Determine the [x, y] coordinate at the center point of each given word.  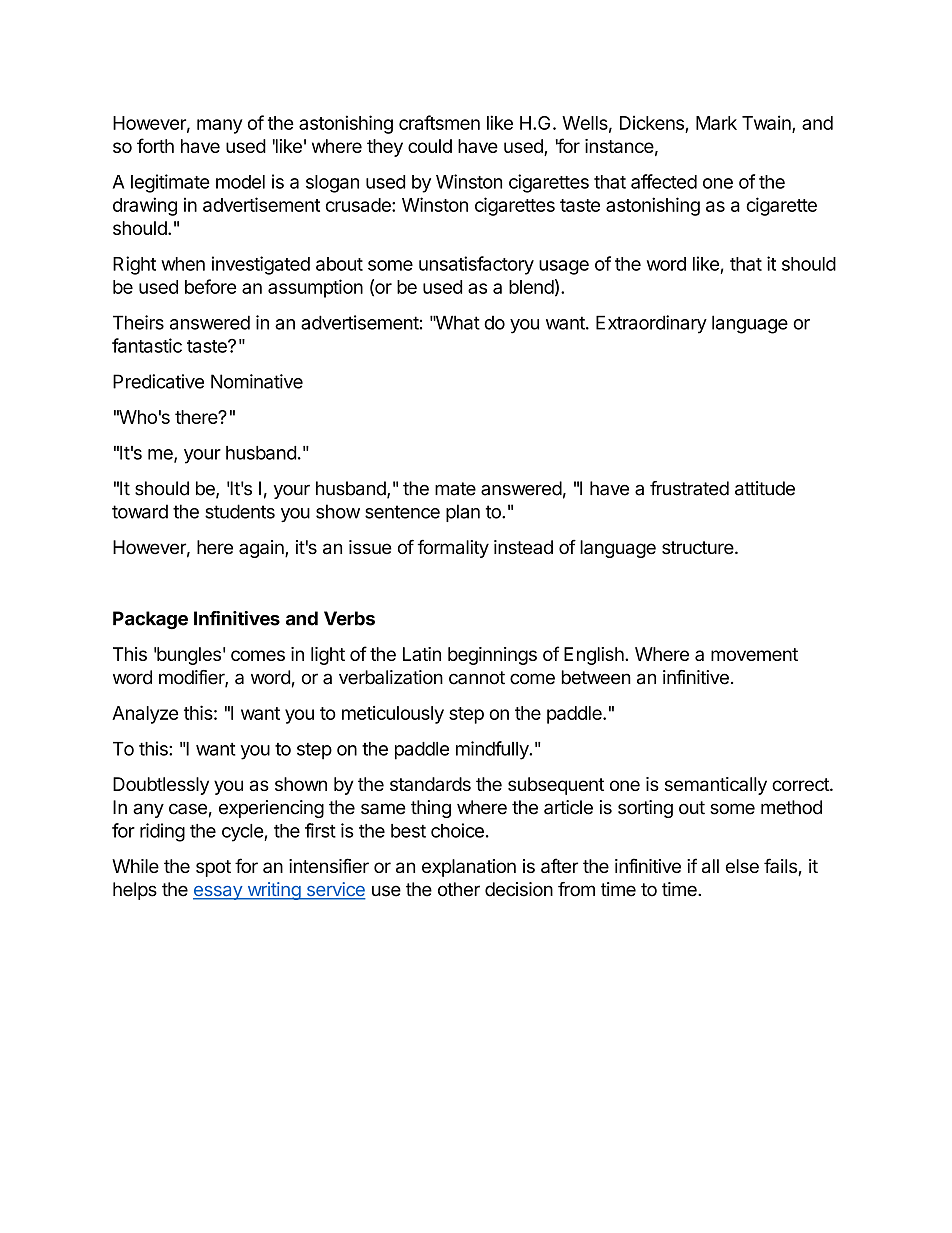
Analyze [145, 715]
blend [531, 287]
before [210, 286]
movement [754, 654]
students [240, 511]
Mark [716, 123]
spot [213, 868]
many [220, 126]
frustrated [689, 488]
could [430, 146]
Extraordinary [651, 324]
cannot [477, 678]
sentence [402, 512]
